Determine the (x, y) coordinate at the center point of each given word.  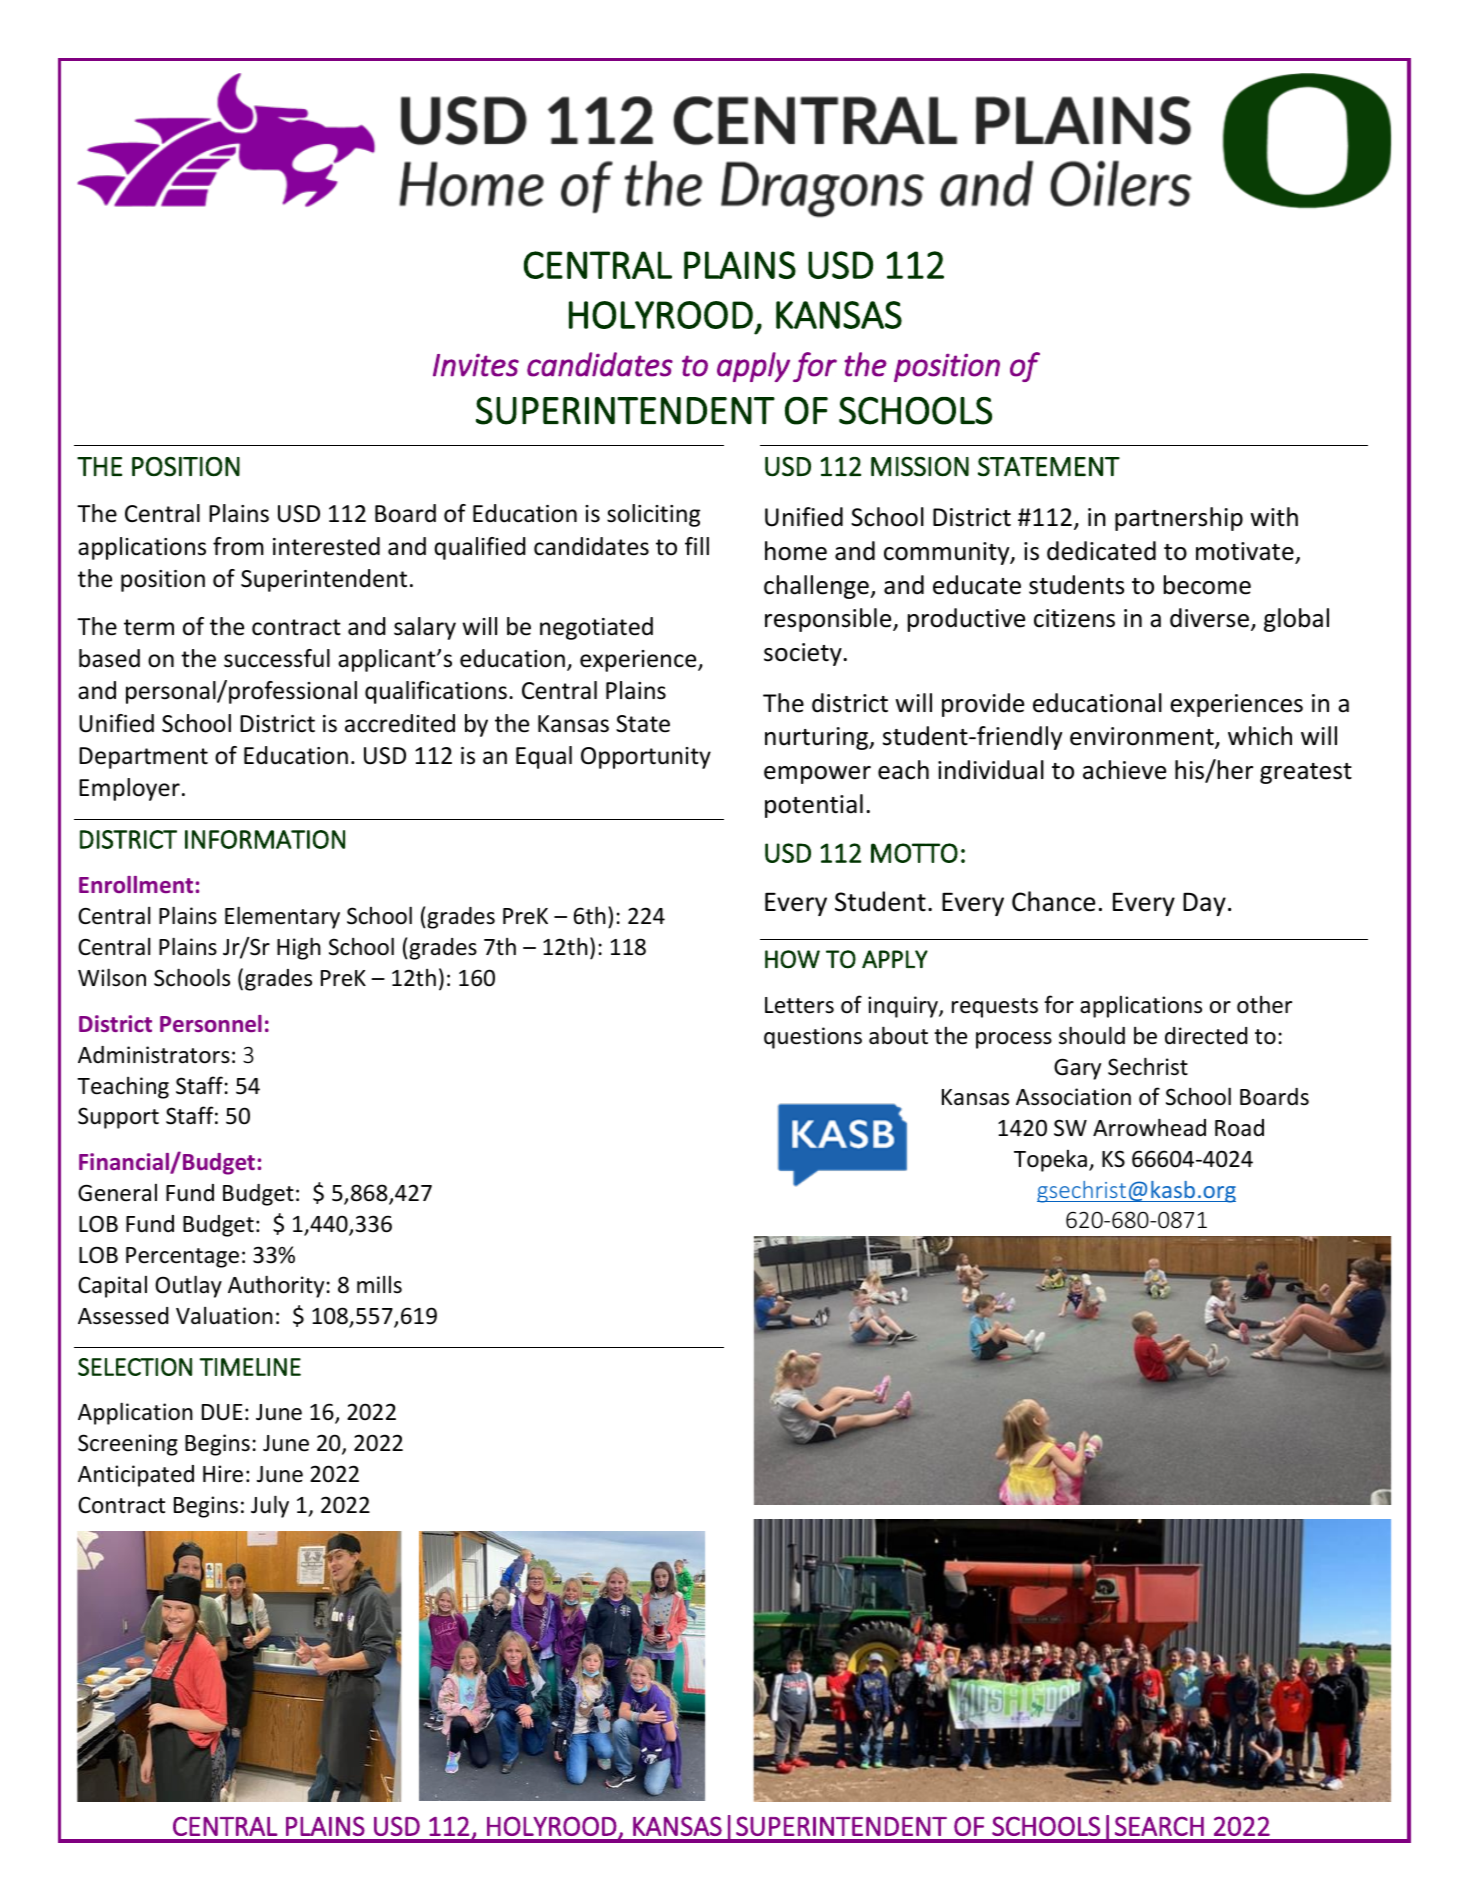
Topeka (1050, 1161)
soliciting (653, 515)
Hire (223, 1474)
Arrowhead (1149, 1127)
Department (143, 758)
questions (813, 1038)
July (270, 1506)
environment (1143, 737)
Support (118, 1118)
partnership (1179, 519)
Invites (476, 365)
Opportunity (646, 758)
